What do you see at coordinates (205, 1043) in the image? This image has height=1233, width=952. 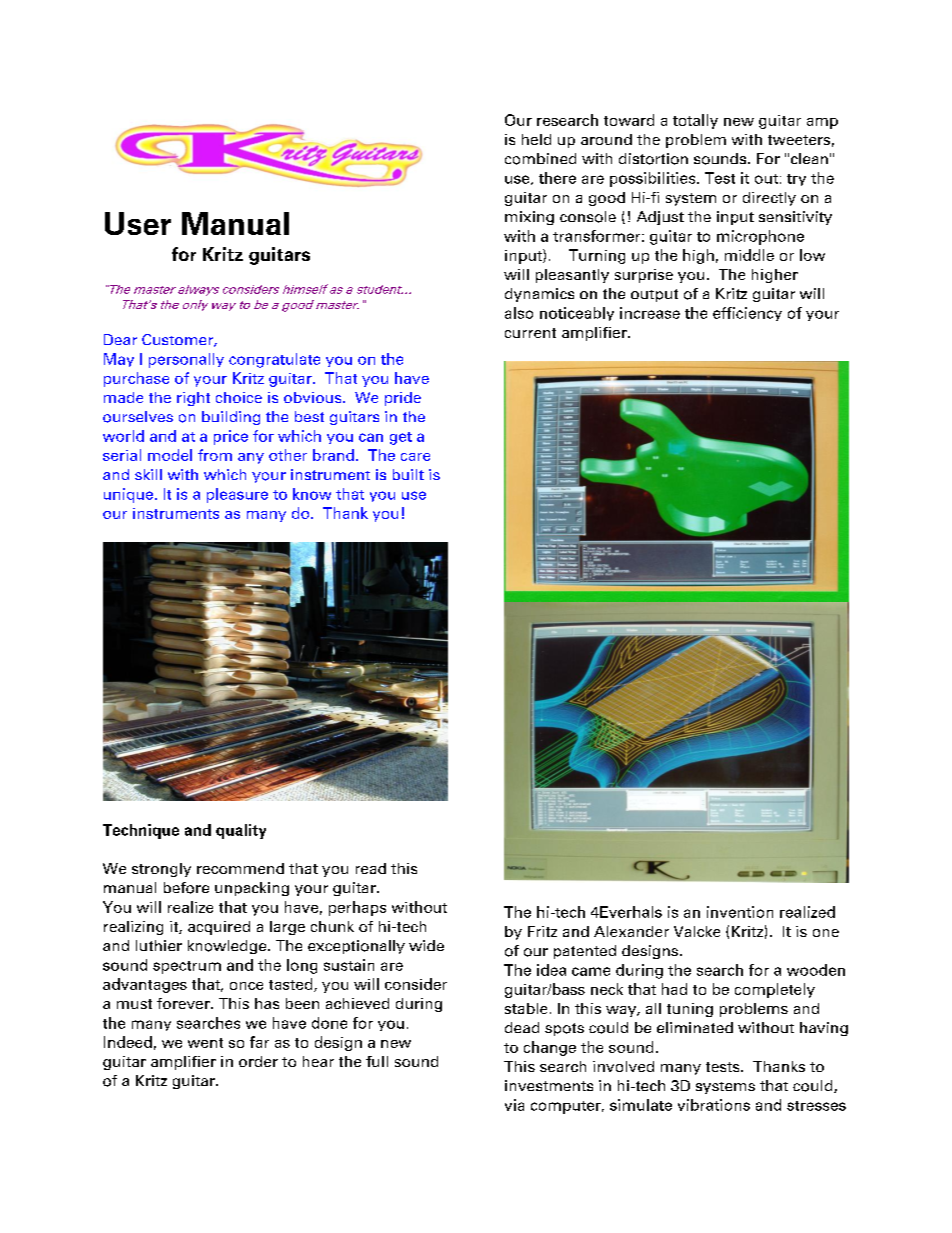 I see `went` at bounding box center [205, 1043].
